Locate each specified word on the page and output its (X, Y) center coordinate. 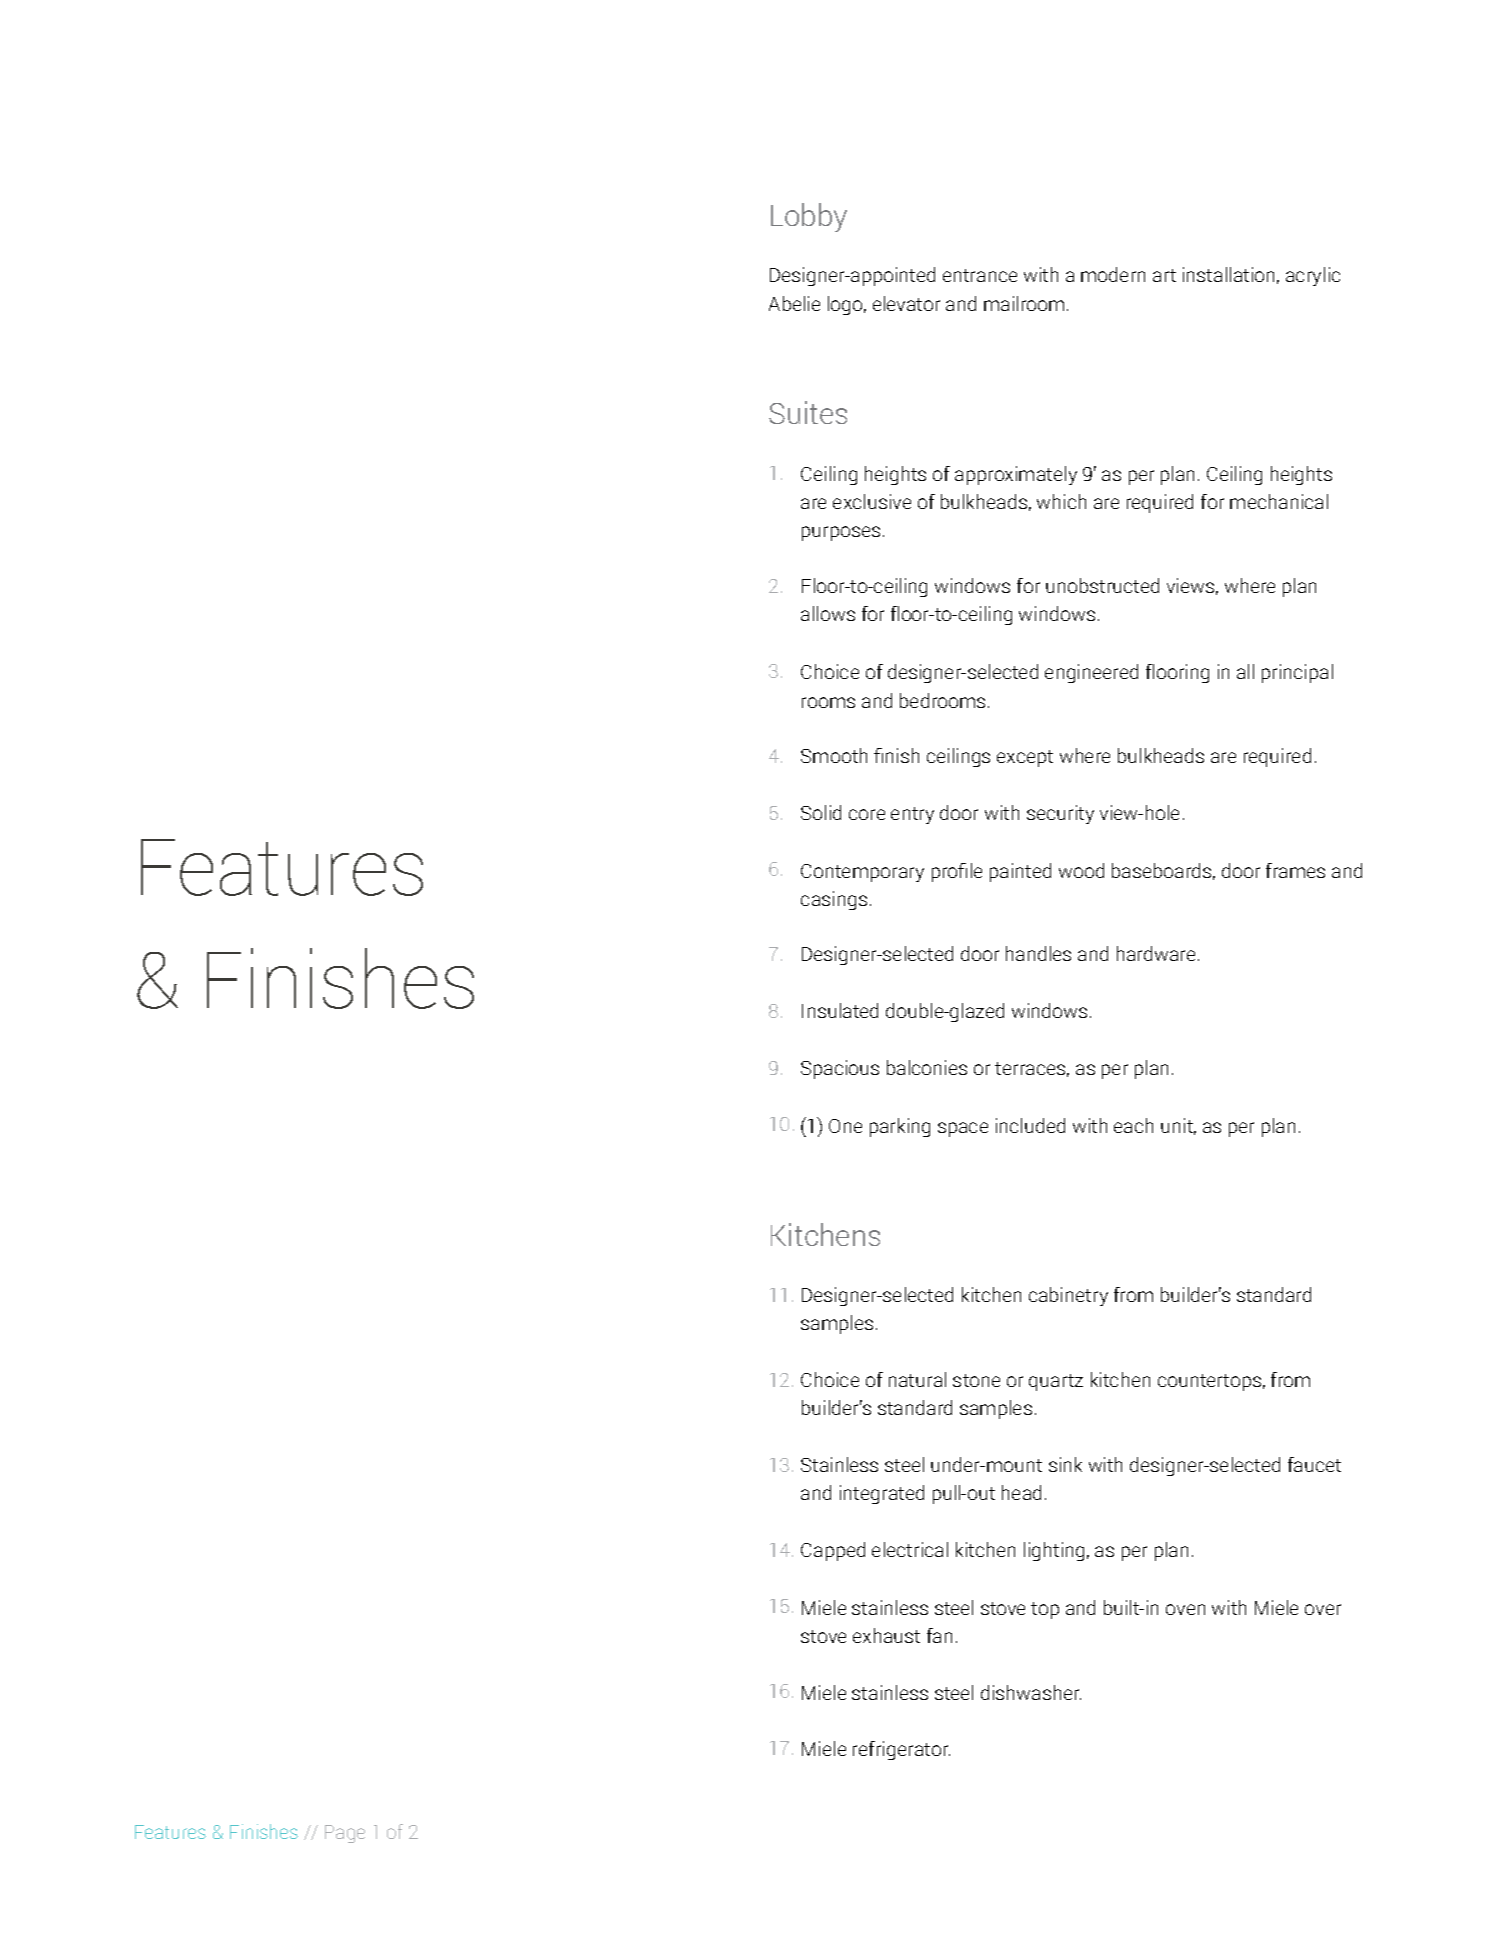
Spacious (840, 1069)
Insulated (840, 1010)
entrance (980, 275)
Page (345, 1834)
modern (1113, 274)
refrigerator (901, 1750)
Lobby (809, 217)
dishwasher (1031, 1692)
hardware (1156, 953)
